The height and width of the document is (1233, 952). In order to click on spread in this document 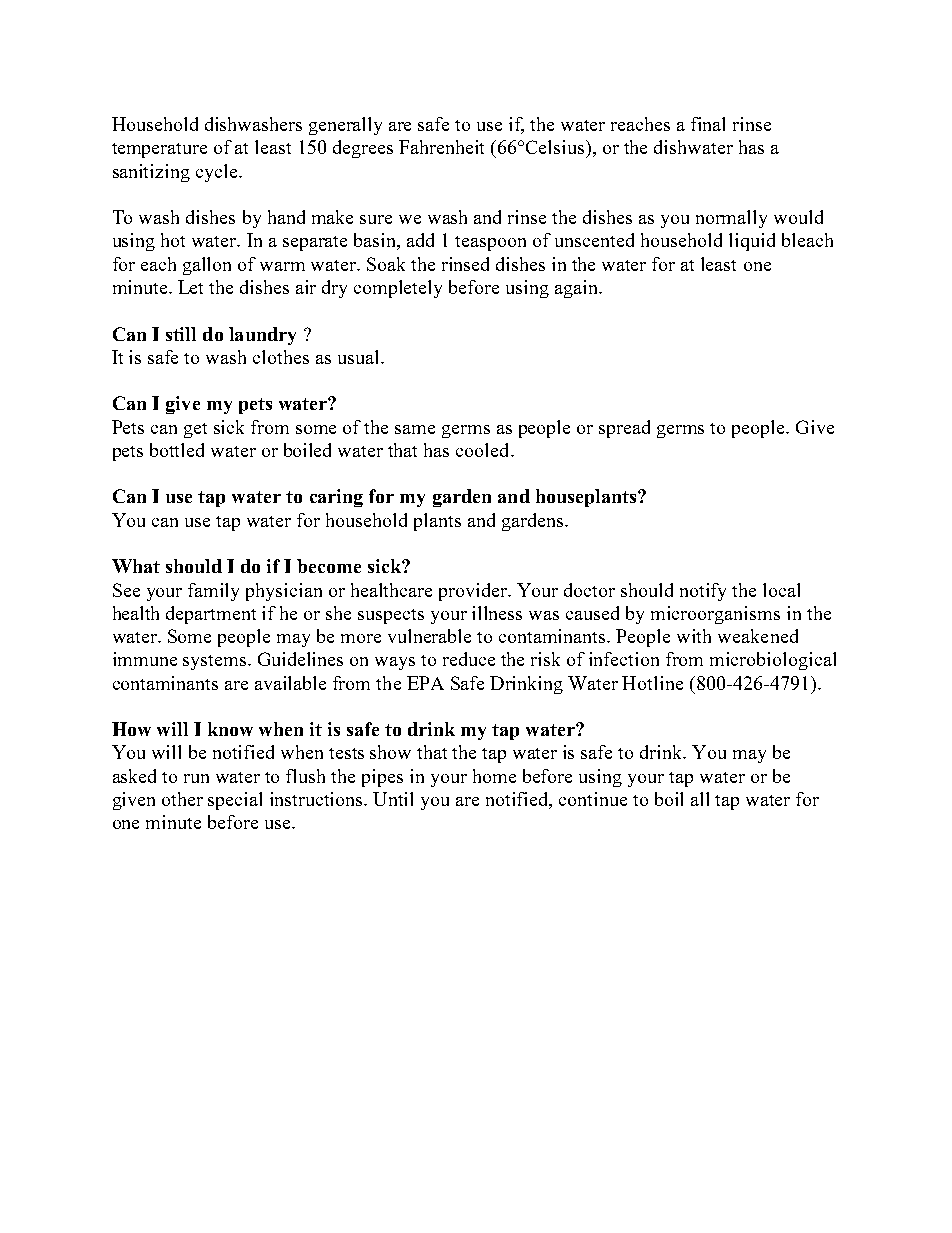, I will do `click(624, 429)`.
